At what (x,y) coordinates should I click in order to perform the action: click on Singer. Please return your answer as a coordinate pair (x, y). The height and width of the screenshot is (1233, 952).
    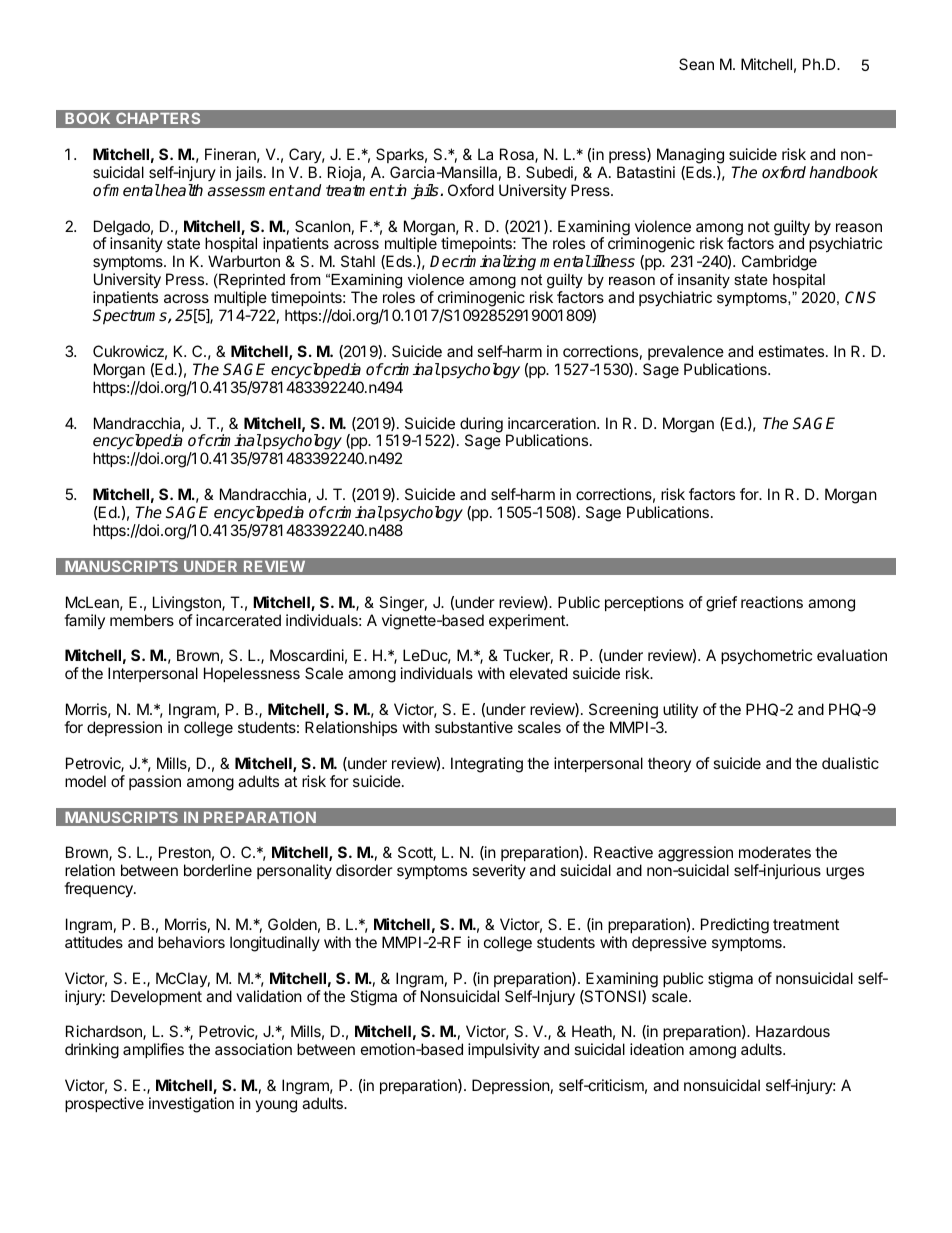
    Looking at the image, I should click on (403, 604).
